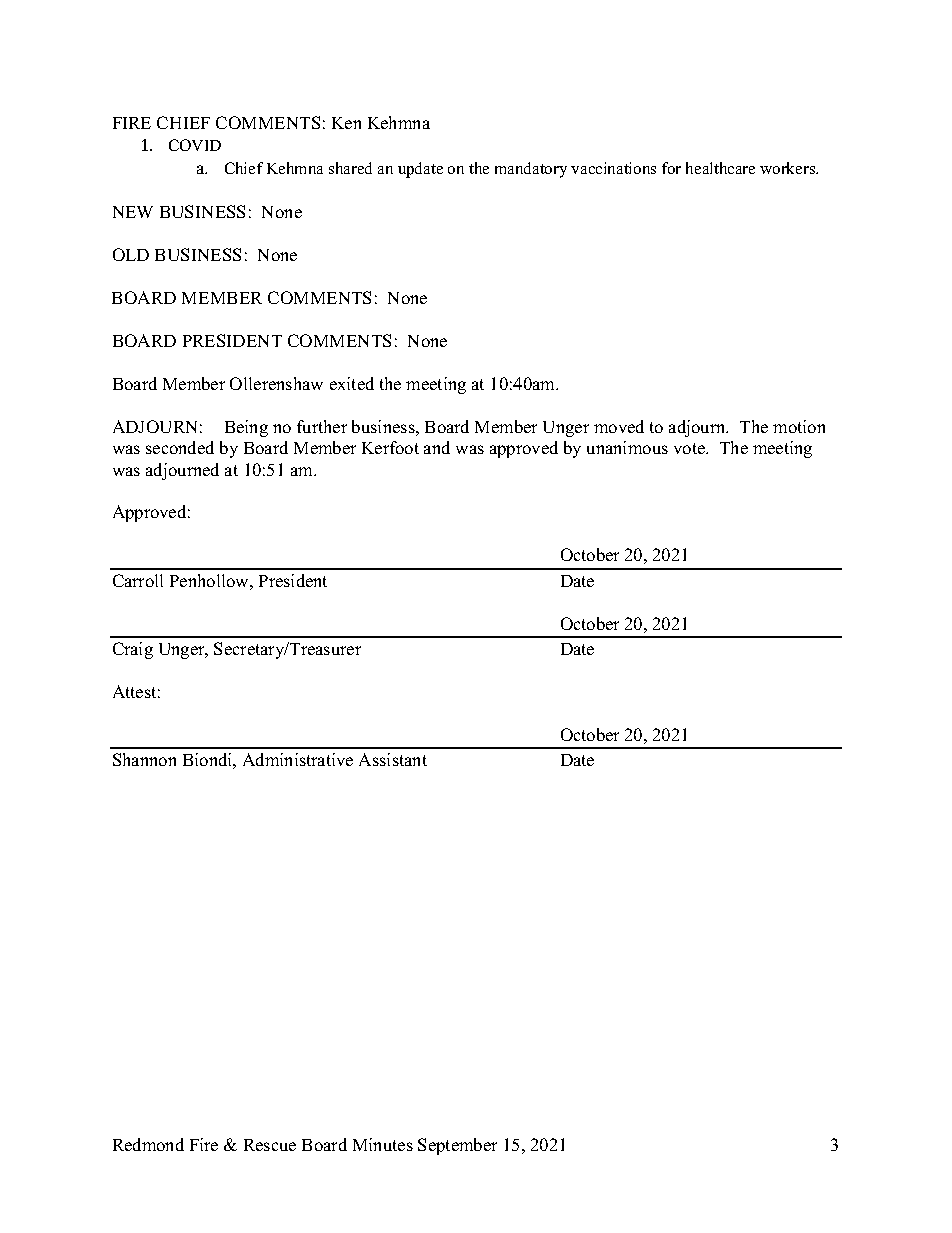 Image resolution: width=952 pixels, height=1233 pixels. What do you see at coordinates (691, 448) in the image?
I see `vote` at bounding box center [691, 448].
